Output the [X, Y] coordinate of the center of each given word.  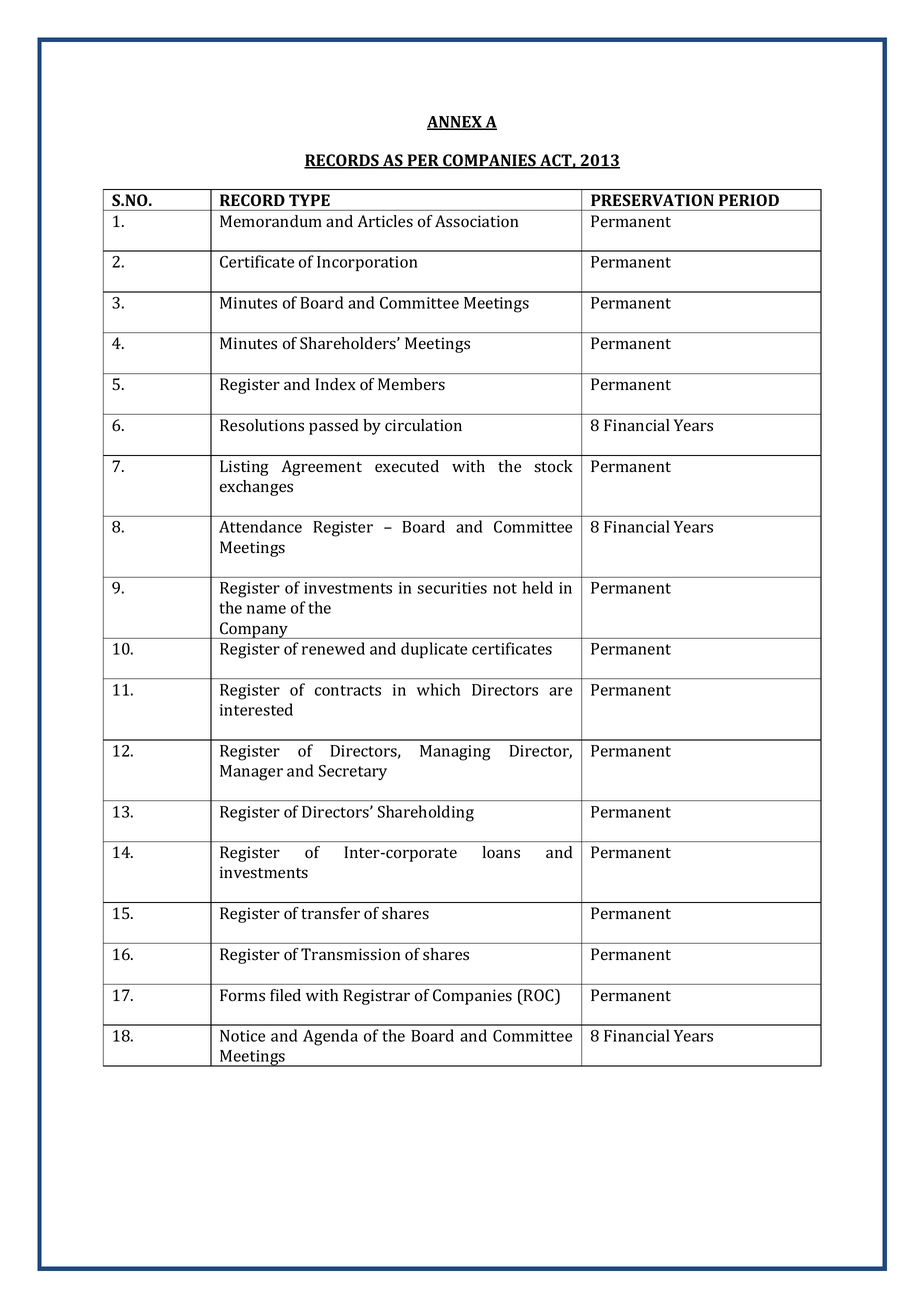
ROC [538, 996]
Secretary [353, 772]
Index [335, 384]
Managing [455, 753]
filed [285, 995]
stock [553, 466]
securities [452, 588]
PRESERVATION [652, 200]
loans [501, 852]
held [538, 587]
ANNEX [455, 123]
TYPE [309, 200]
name [266, 609]
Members [411, 384]
